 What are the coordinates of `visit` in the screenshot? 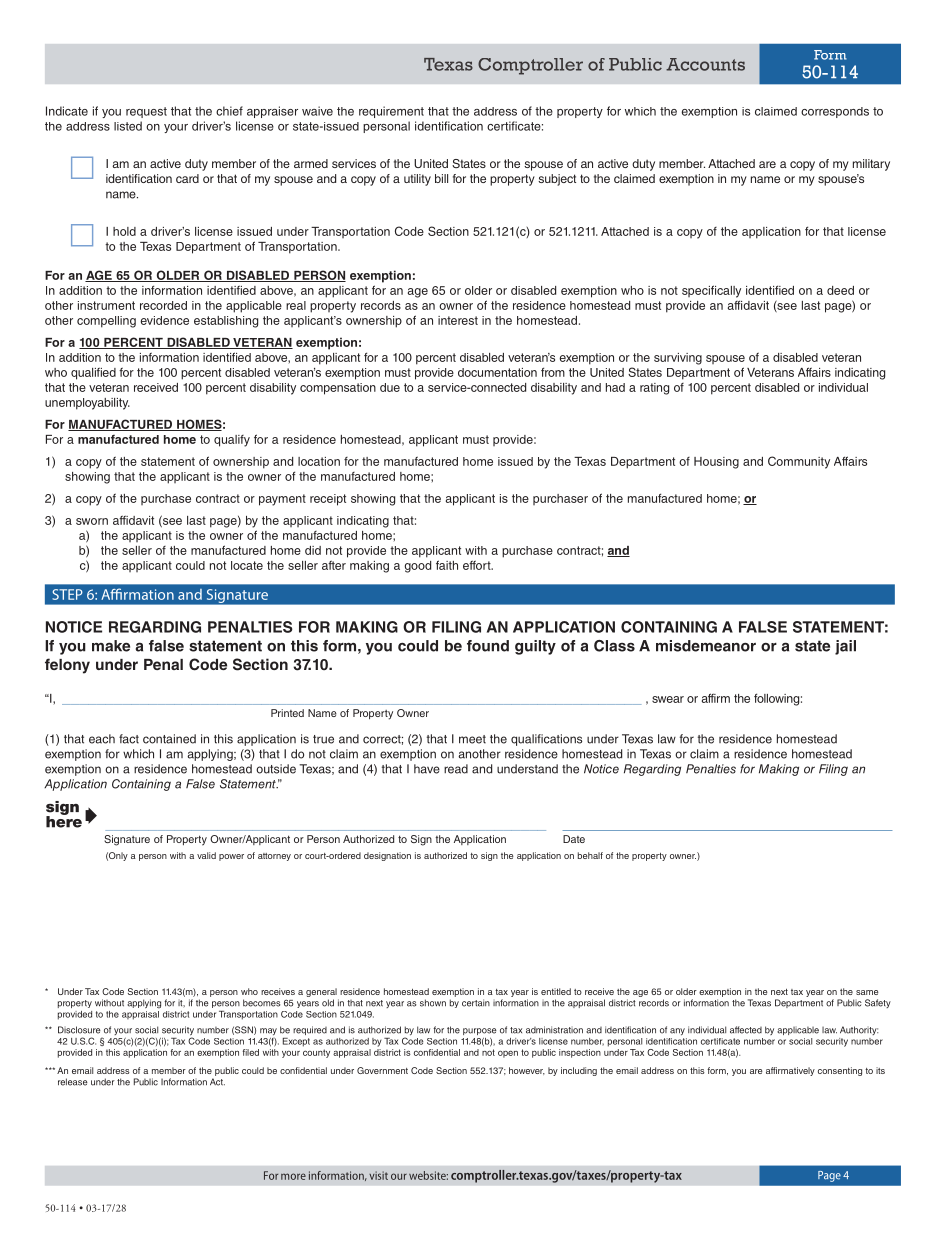 It's located at (378, 1175).
